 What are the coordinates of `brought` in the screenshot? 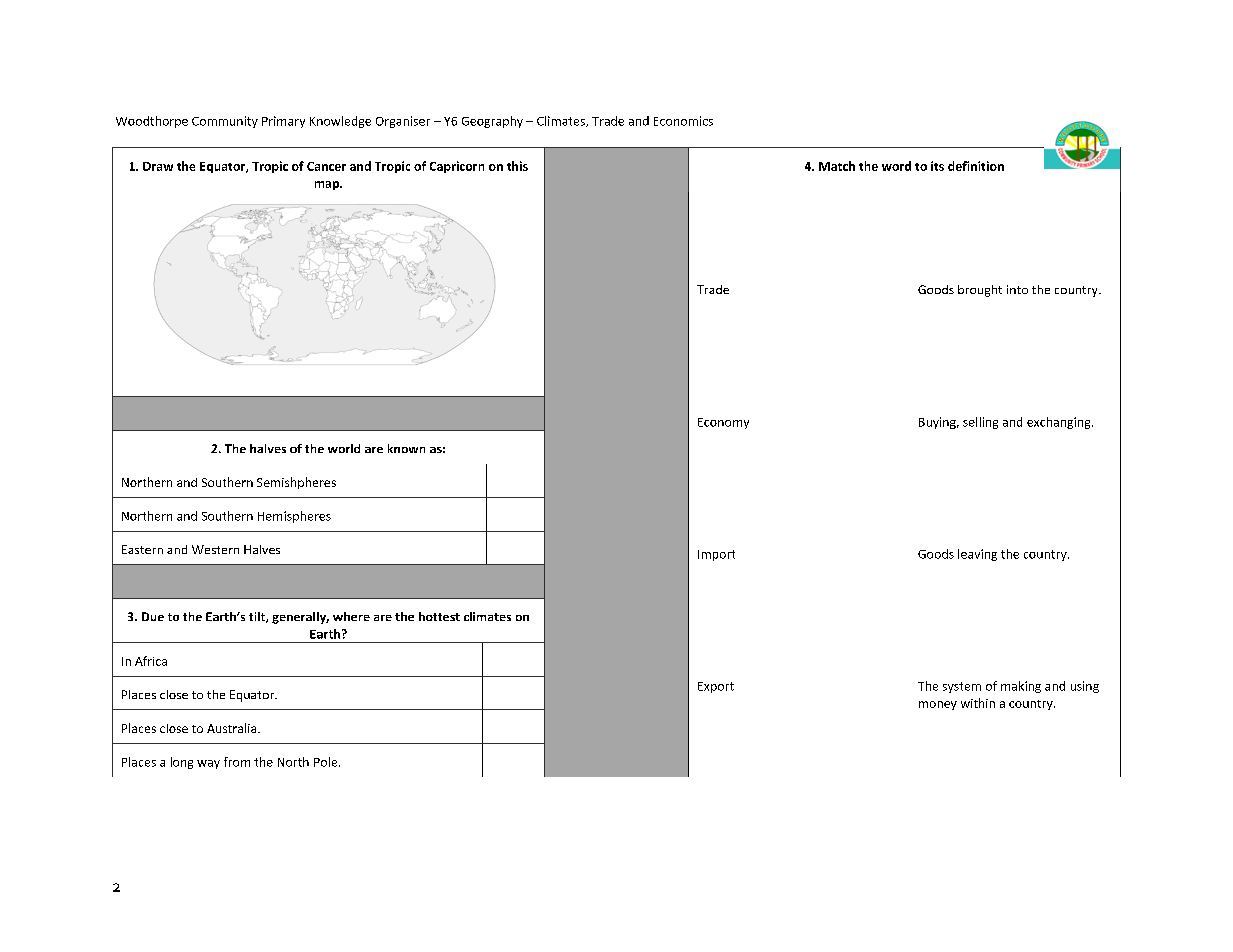 It's located at (980, 291).
